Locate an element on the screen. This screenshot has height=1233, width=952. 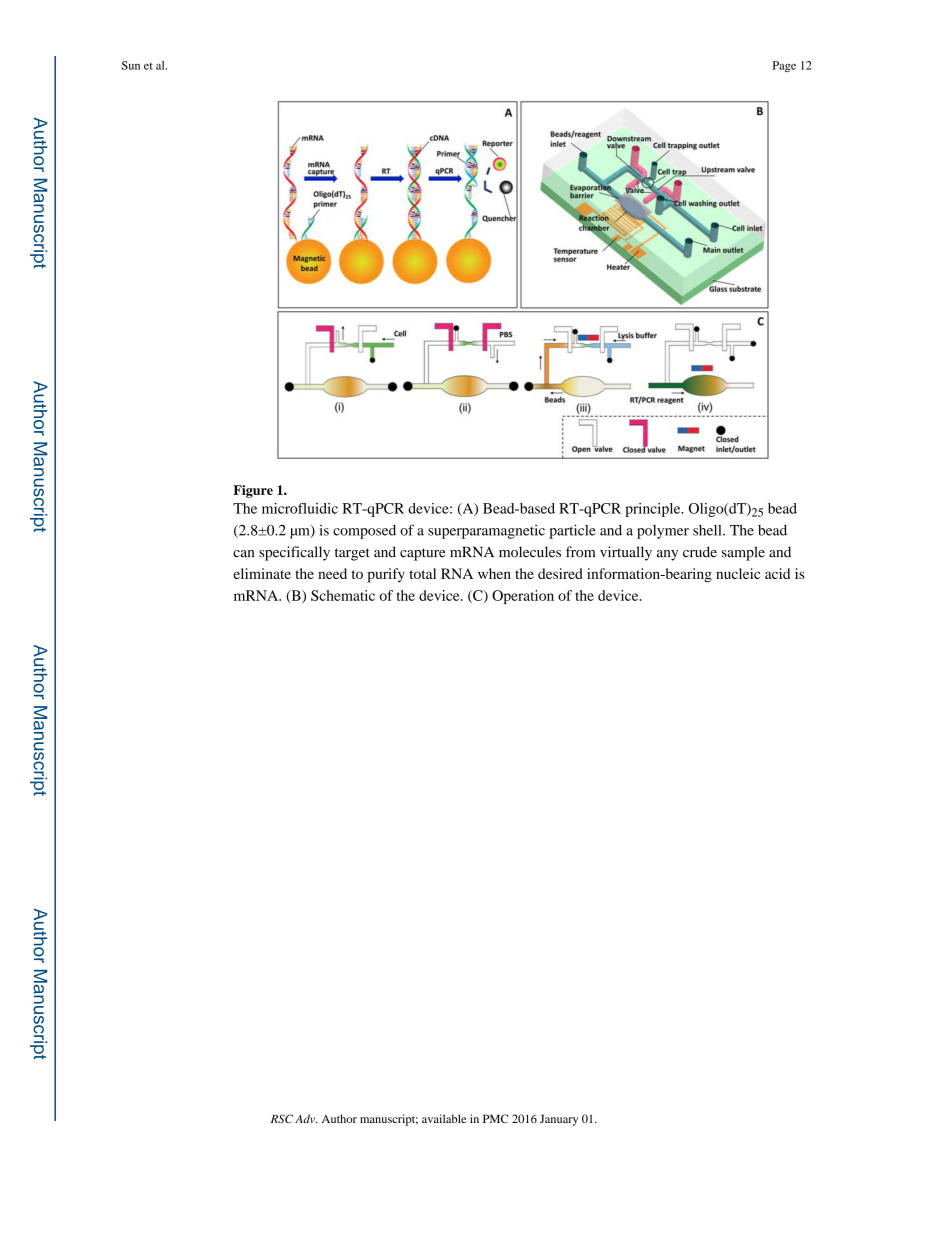
principle is located at coordinates (654, 510).
